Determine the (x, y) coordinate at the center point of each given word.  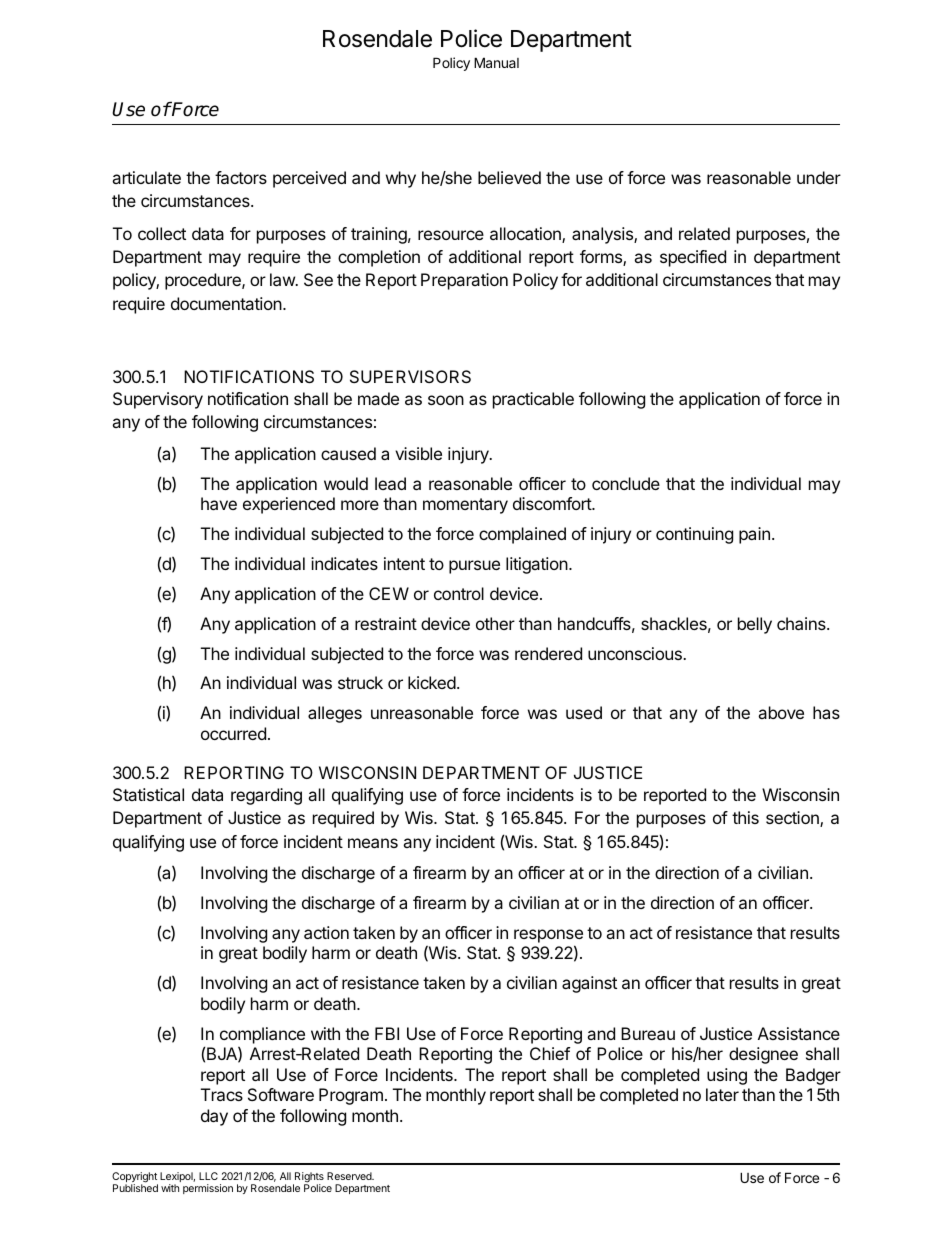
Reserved (350, 1176)
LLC (208, 1176)
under (819, 177)
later (722, 1094)
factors (241, 177)
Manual (496, 62)
